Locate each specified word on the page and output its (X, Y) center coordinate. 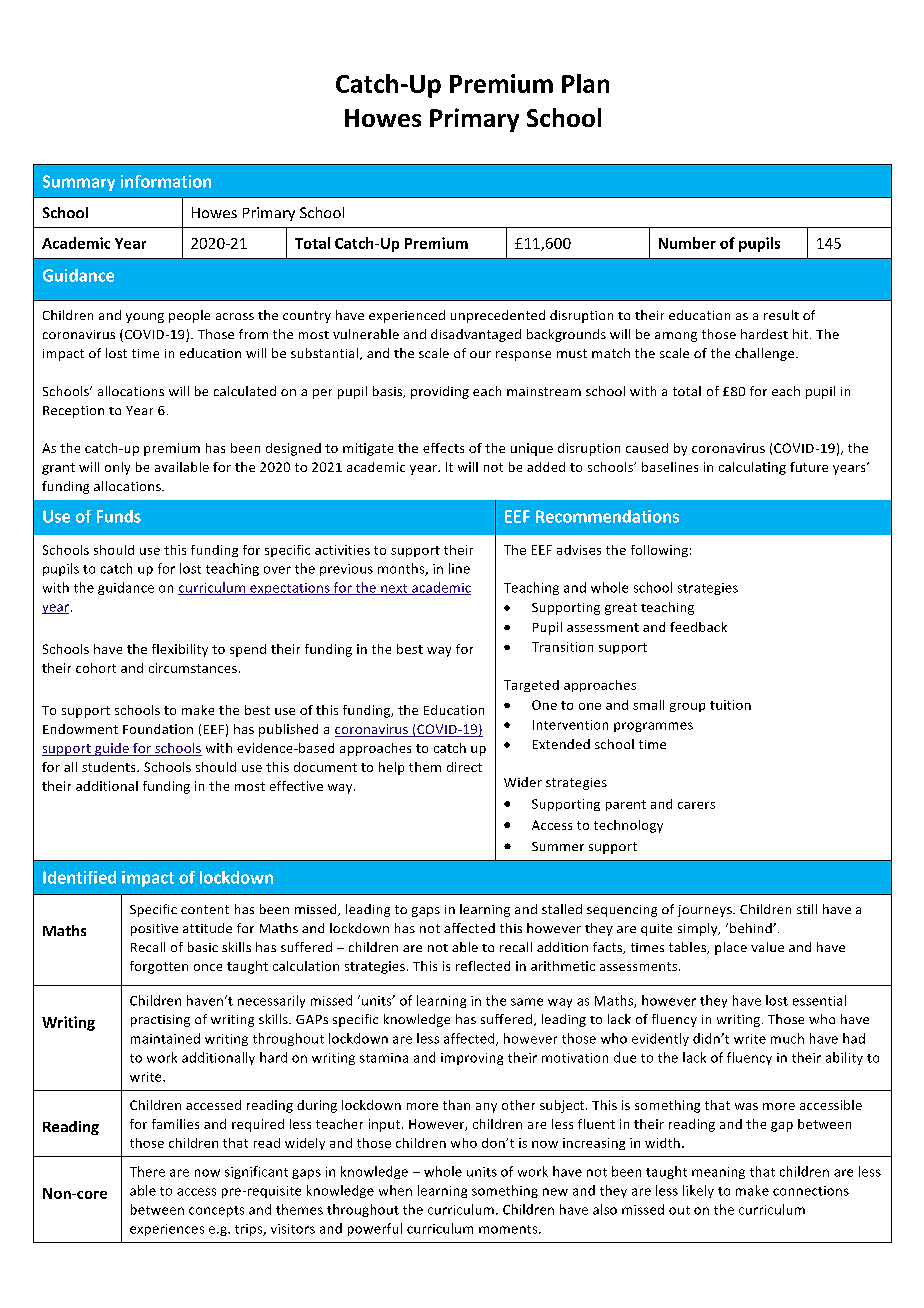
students (110, 767)
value (767, 947)
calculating (752, 468)
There (147, 1171)
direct (464, 767)
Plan (585, 83)
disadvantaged (476, 335)
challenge (766, 354)
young (145, 318)
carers (696, 805)
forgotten (159, 967)
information (166, 181)
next (394, 589)
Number (687, 243)
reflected (483, 966)
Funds (119, 516)
